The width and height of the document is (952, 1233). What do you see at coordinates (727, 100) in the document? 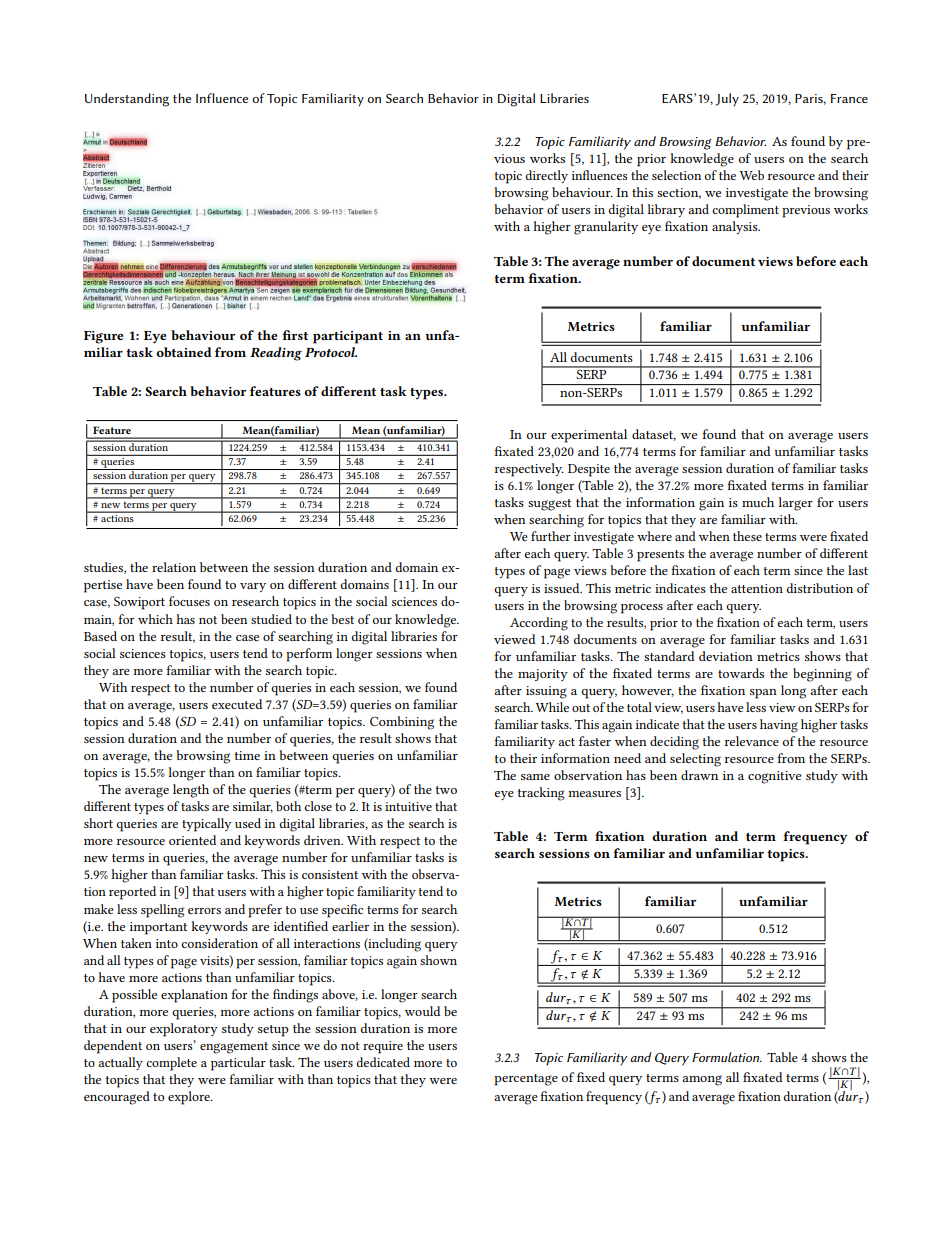
I see `July` at bounding box center [727, 100].
